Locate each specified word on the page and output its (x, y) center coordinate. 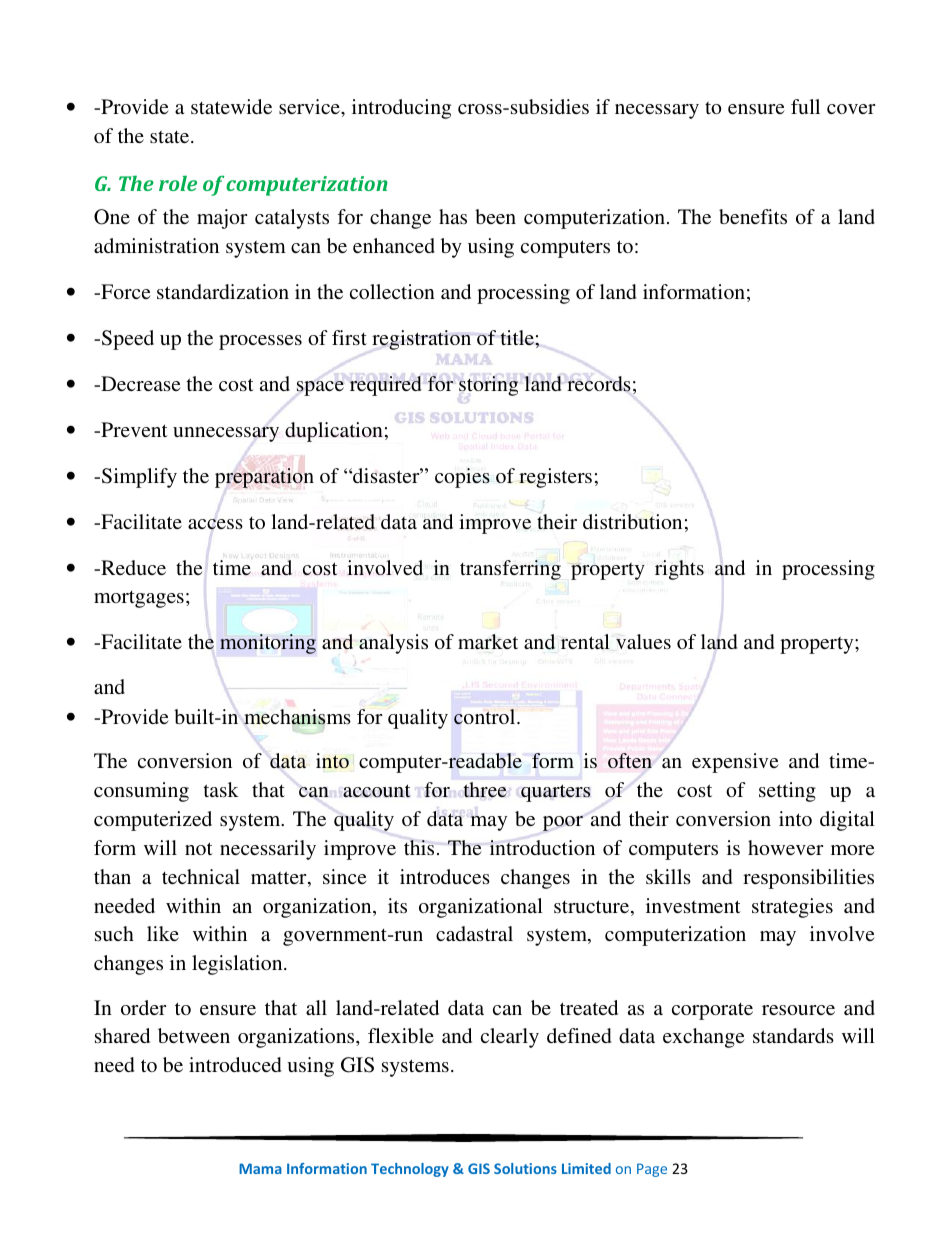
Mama (260, 1168)
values (643, 641)
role (178, 183)
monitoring (268, 644)
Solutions (525, 1168)
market (488, 641)
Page (652, 1170)
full (805, 106)
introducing (401, 109)
